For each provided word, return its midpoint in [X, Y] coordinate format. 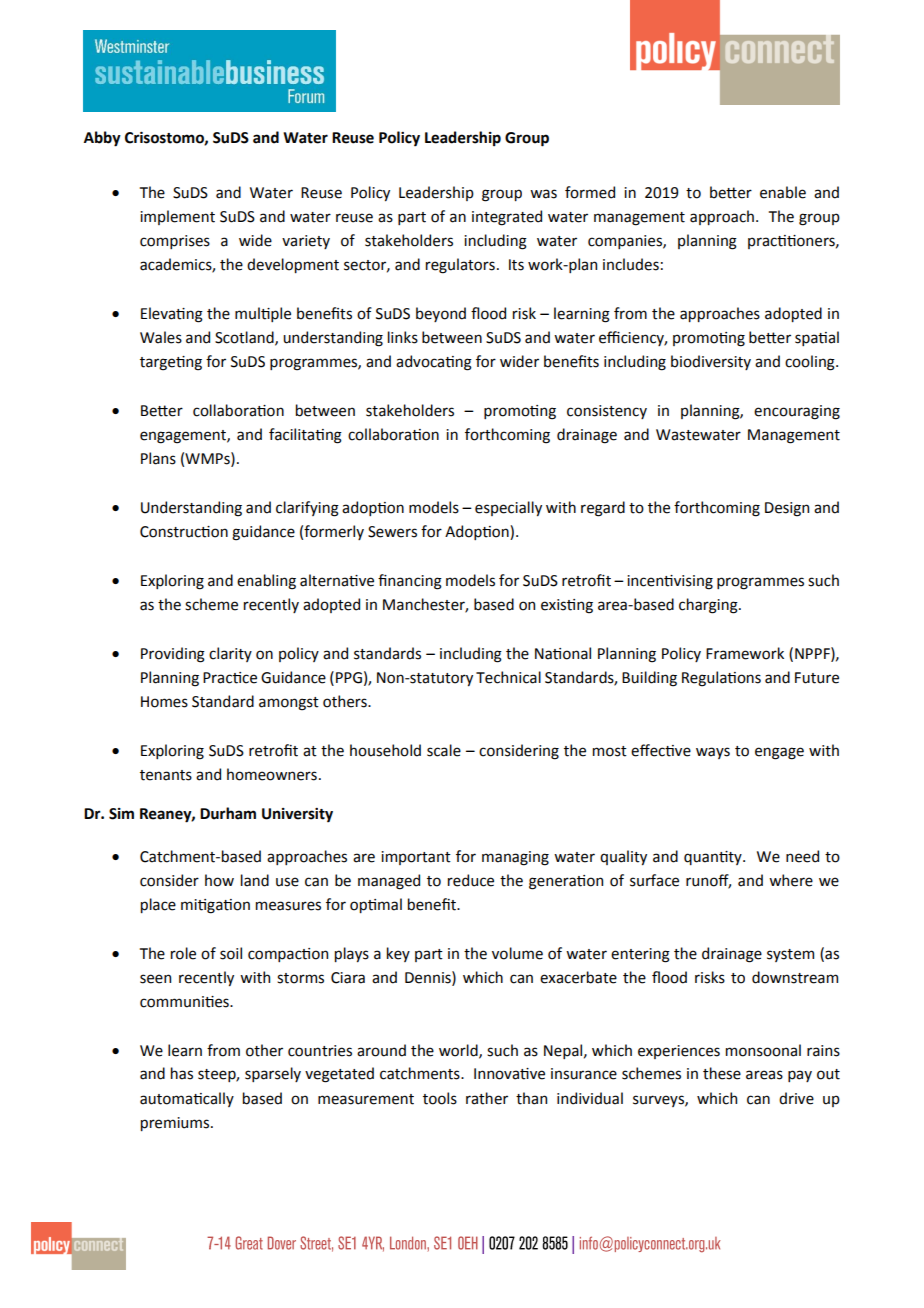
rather [487, 1098]
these [722, 1073]
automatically [187, 1099]
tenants [166, 775]
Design [787, 509]
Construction [184, 532]
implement [177, 217]
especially [508, 508]
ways [713, 753]
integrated [507, 218]
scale [444, 750]
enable [783, 192]
